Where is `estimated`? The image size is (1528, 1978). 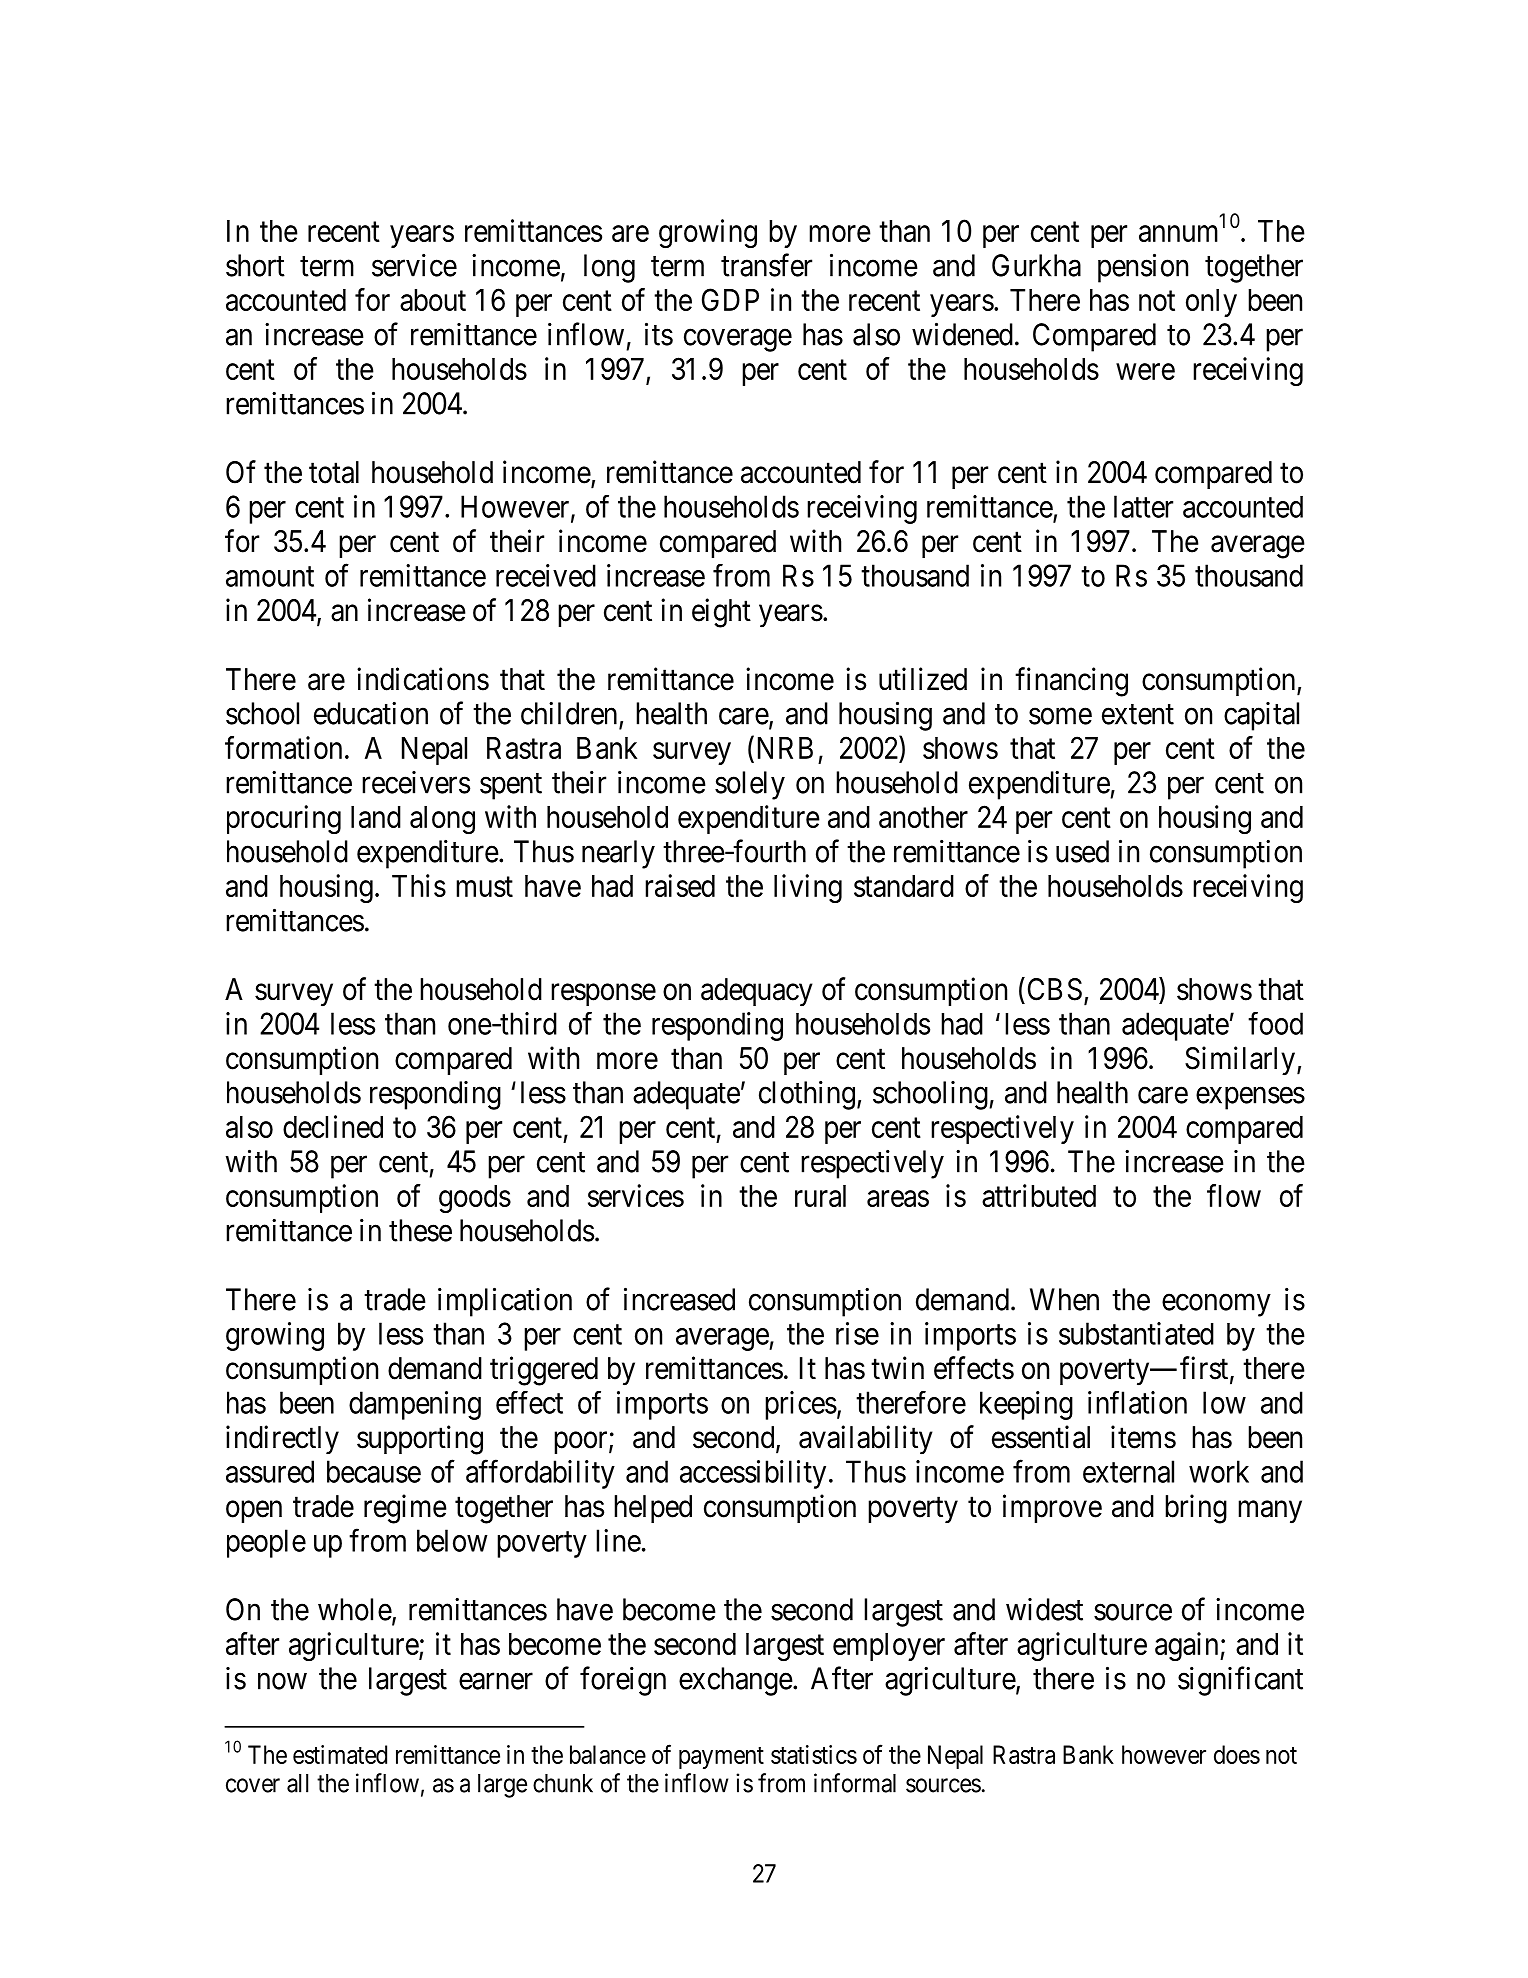 estimated is located at coordinates (340, 1754).
